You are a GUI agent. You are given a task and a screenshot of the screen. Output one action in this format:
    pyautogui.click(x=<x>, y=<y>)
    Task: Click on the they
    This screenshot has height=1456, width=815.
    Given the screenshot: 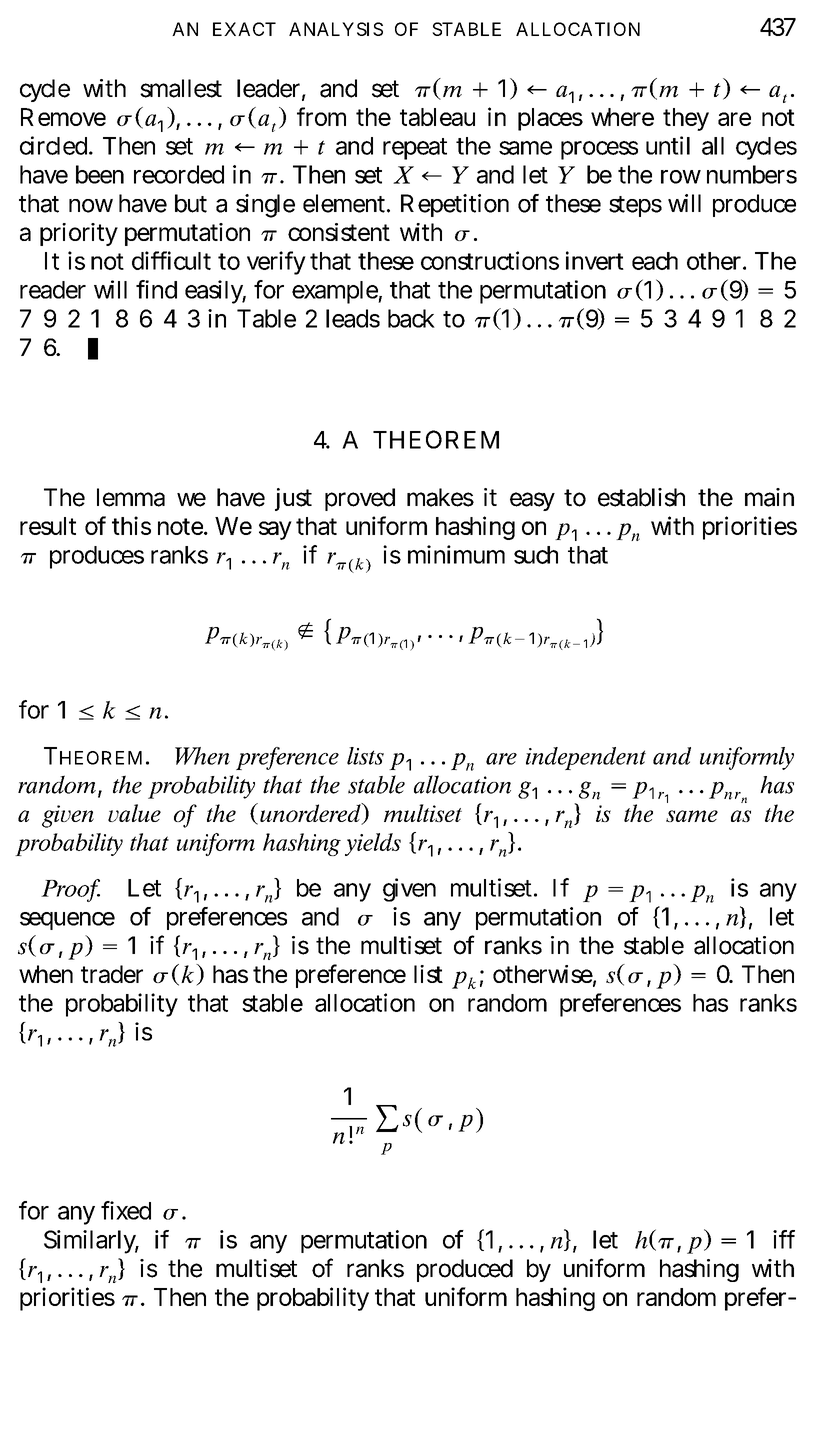 What is the action you would take?
    pyautogui.click(x=686, y=119)
